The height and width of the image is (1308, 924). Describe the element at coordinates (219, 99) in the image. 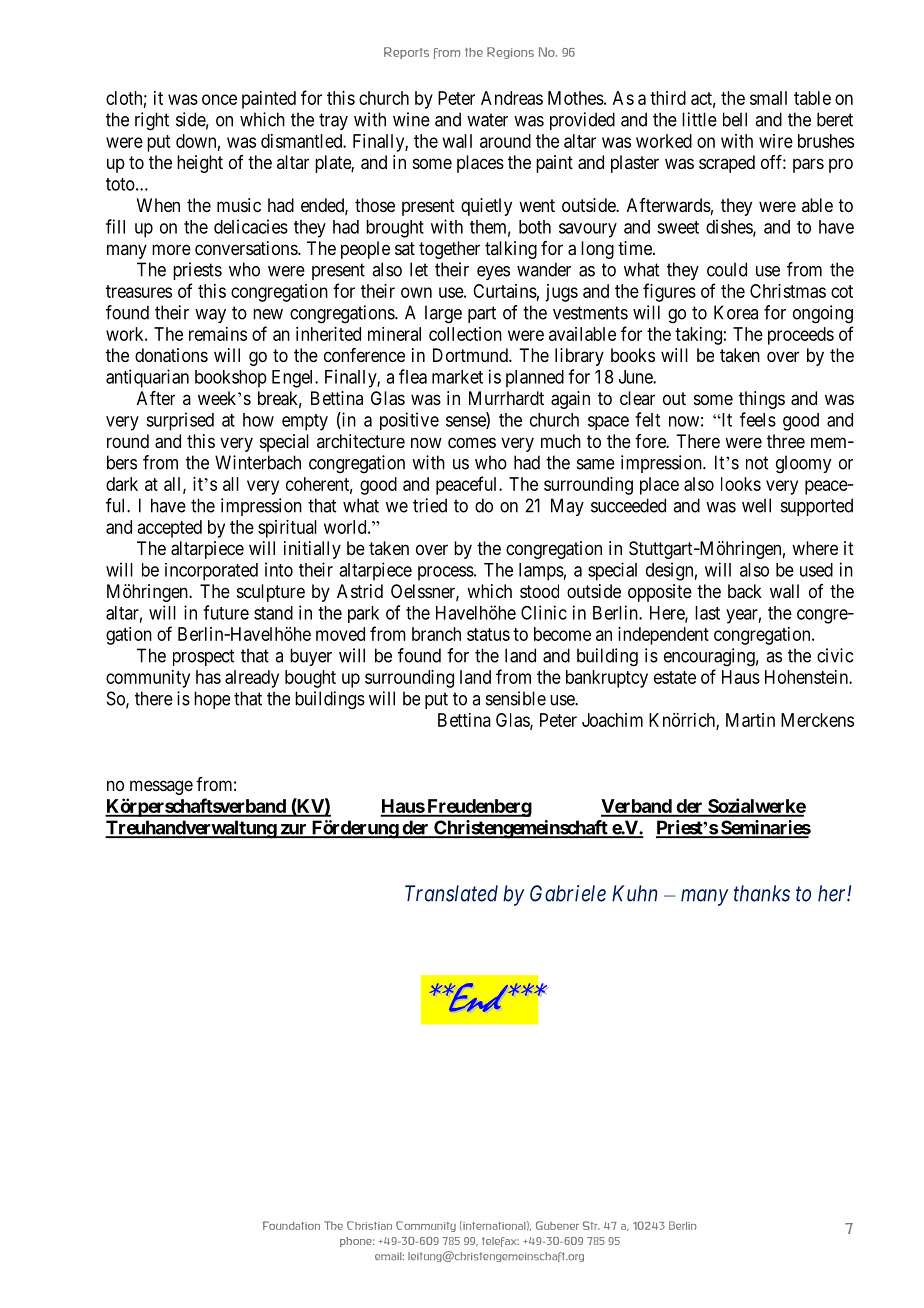

I see `once` at that location.
